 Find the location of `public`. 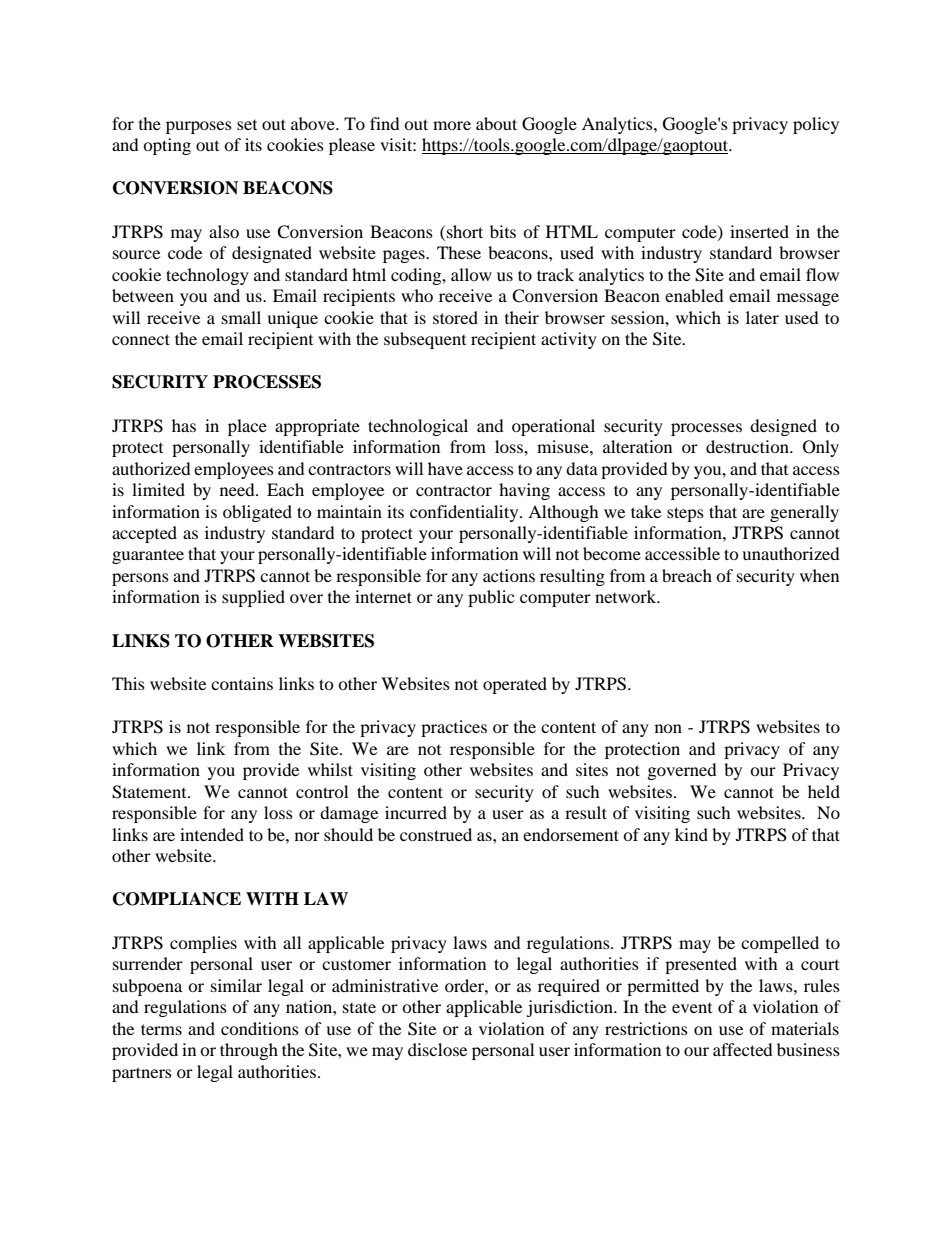

public is located at coordinates (491, 598).
